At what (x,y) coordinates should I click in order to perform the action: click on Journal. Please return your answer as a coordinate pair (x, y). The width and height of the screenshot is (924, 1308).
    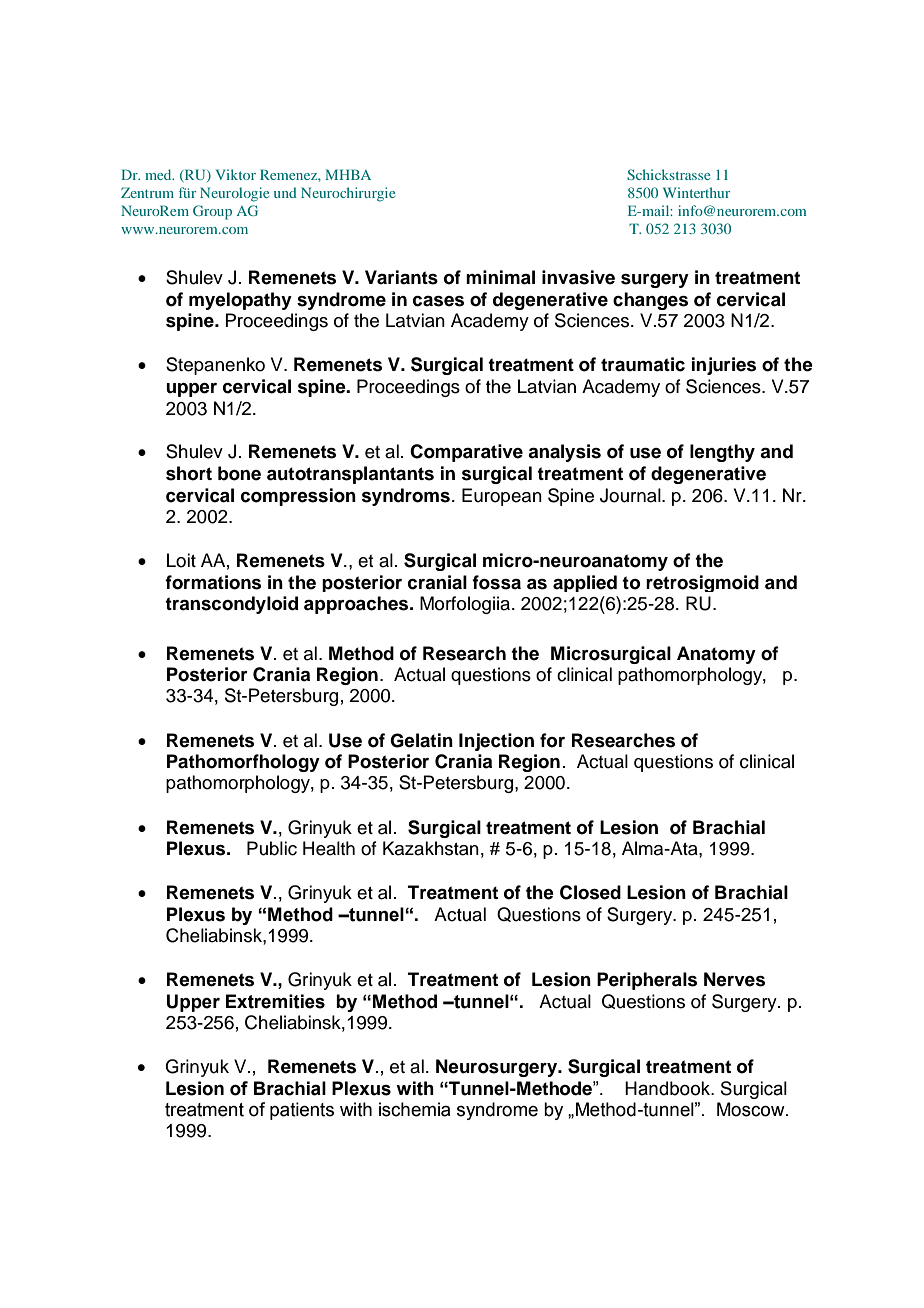
    Looking at the image, I should click on (631, 495).
